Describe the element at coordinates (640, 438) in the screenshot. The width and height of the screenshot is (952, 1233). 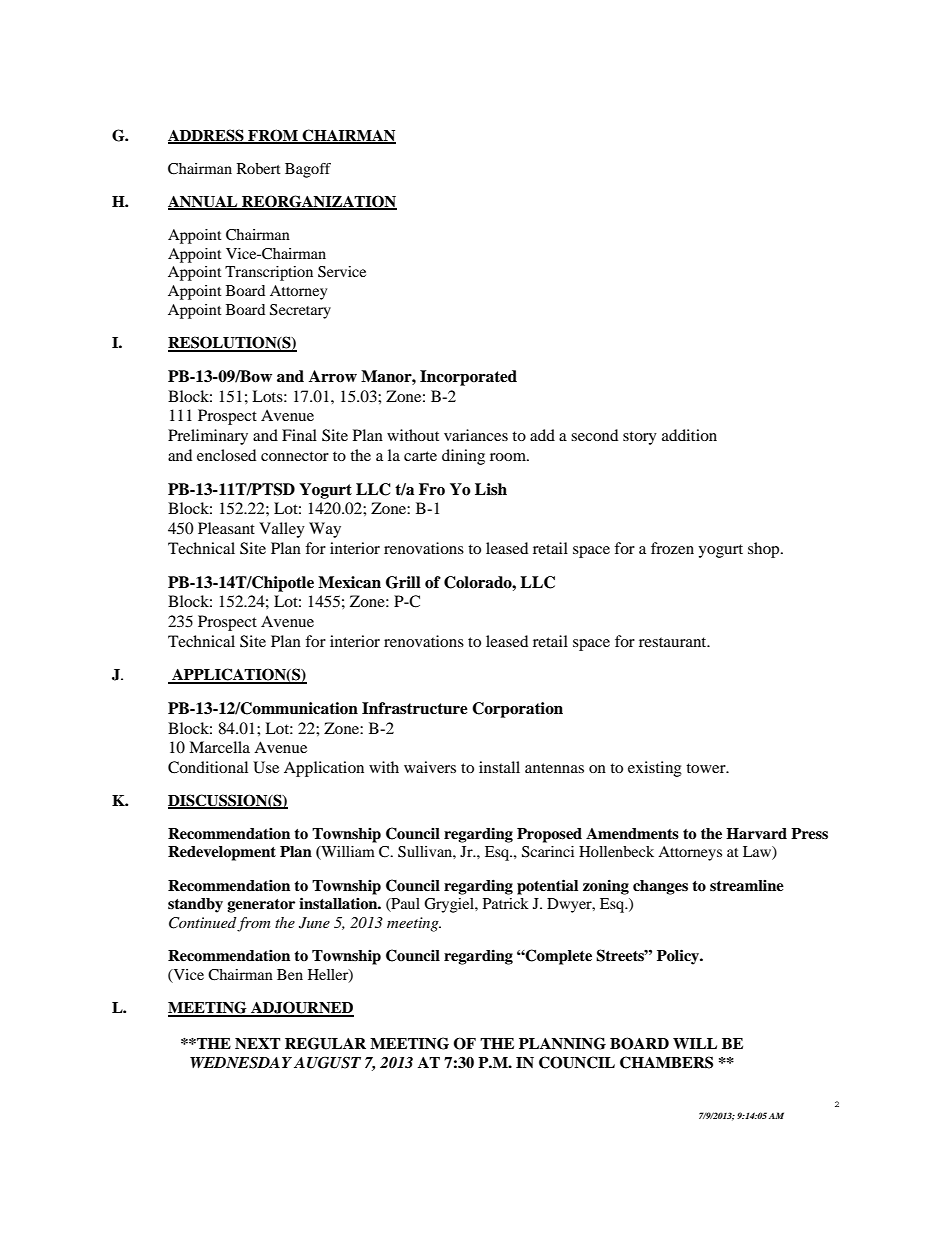
I see `story` at that location.
